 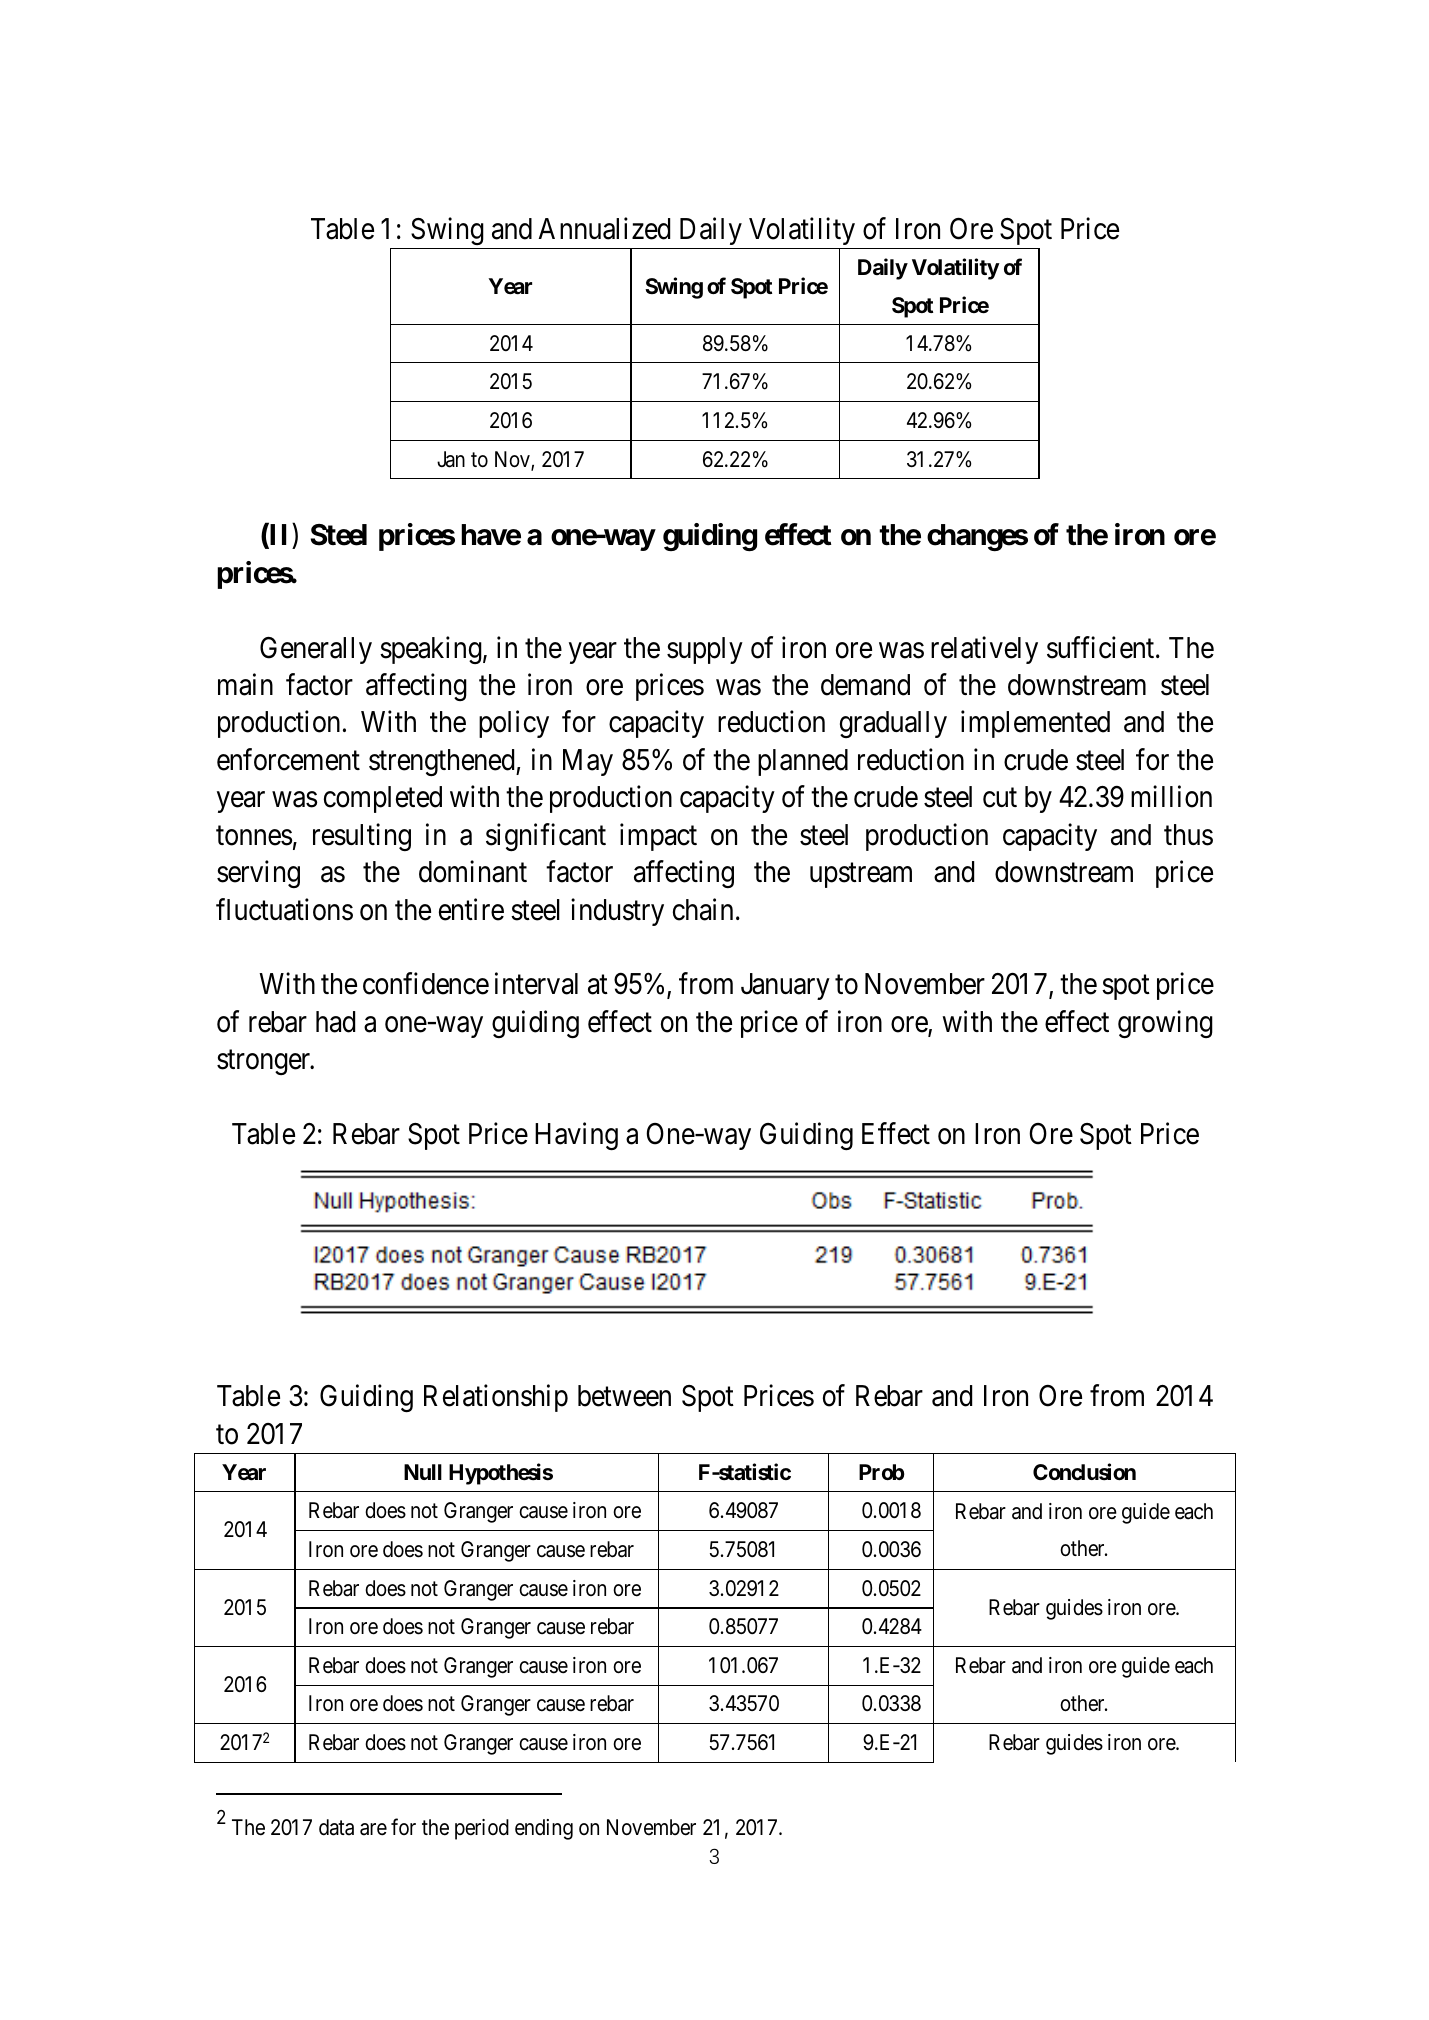 What do you see at coordinates (1084, 1472) in the screenshot?
I see `Conclusion` at bounding box center [1084, 1472].
